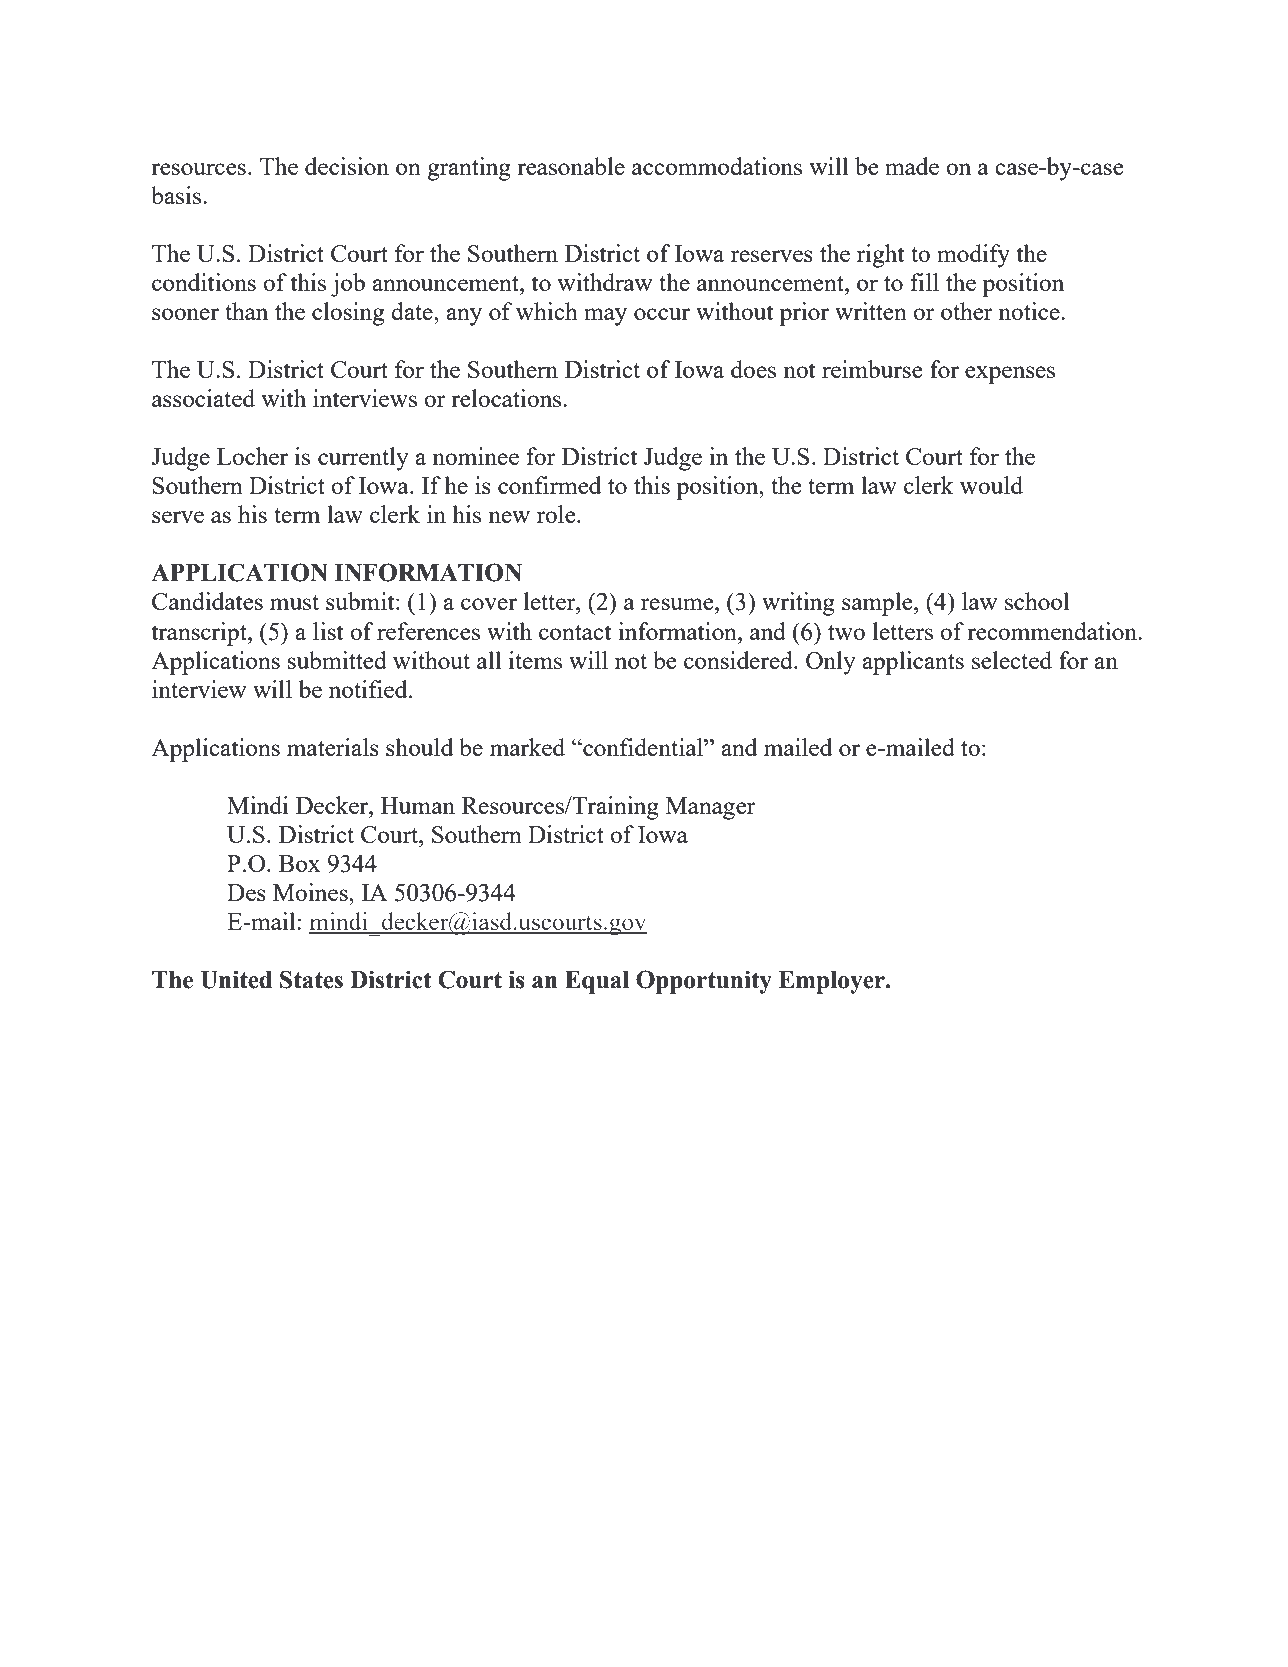 The height and width of the screenshot is (1667, 1288). I want to click on would, so click(991, 485).
